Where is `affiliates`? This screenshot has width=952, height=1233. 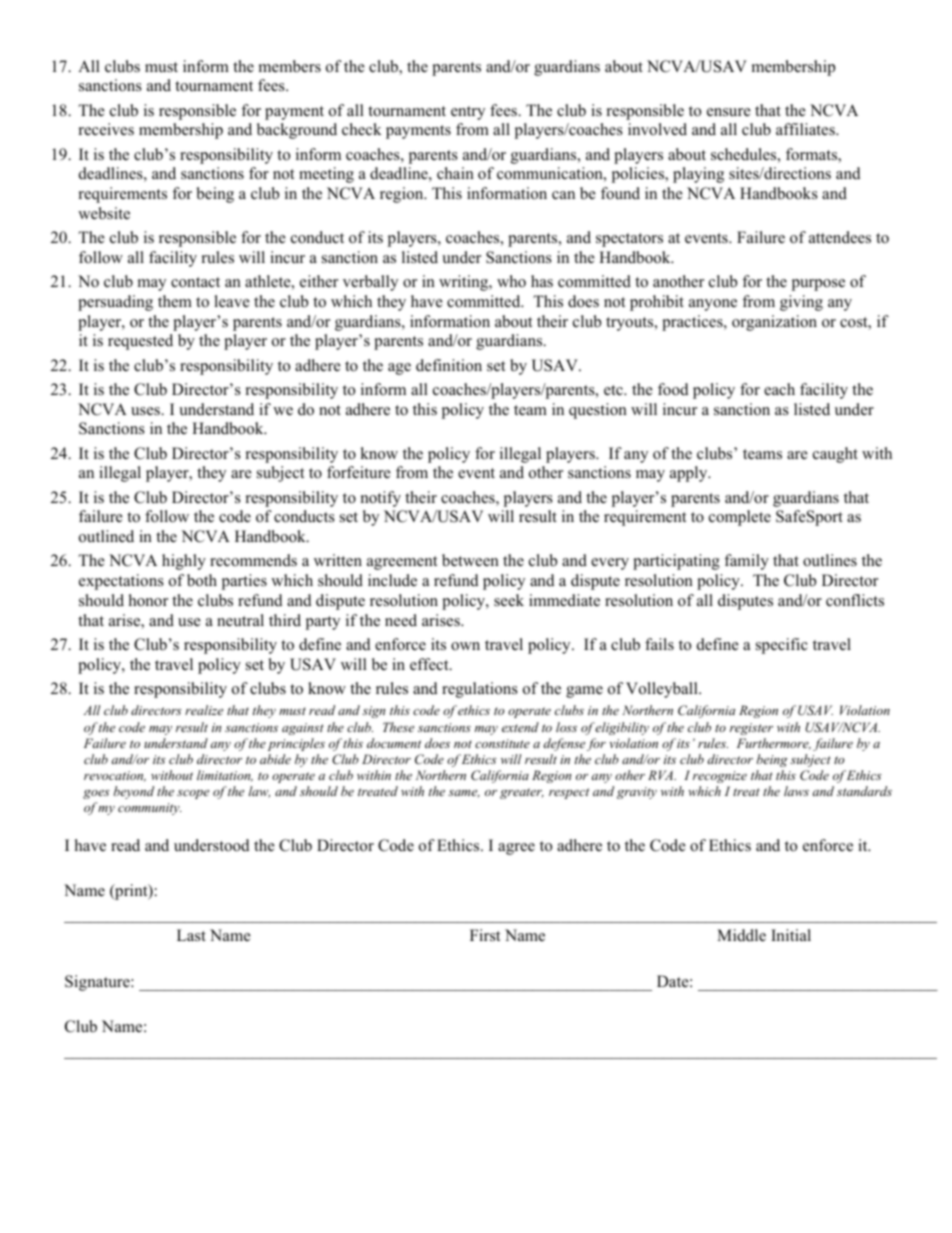
affiliates is located at coordinates (806, 129).
